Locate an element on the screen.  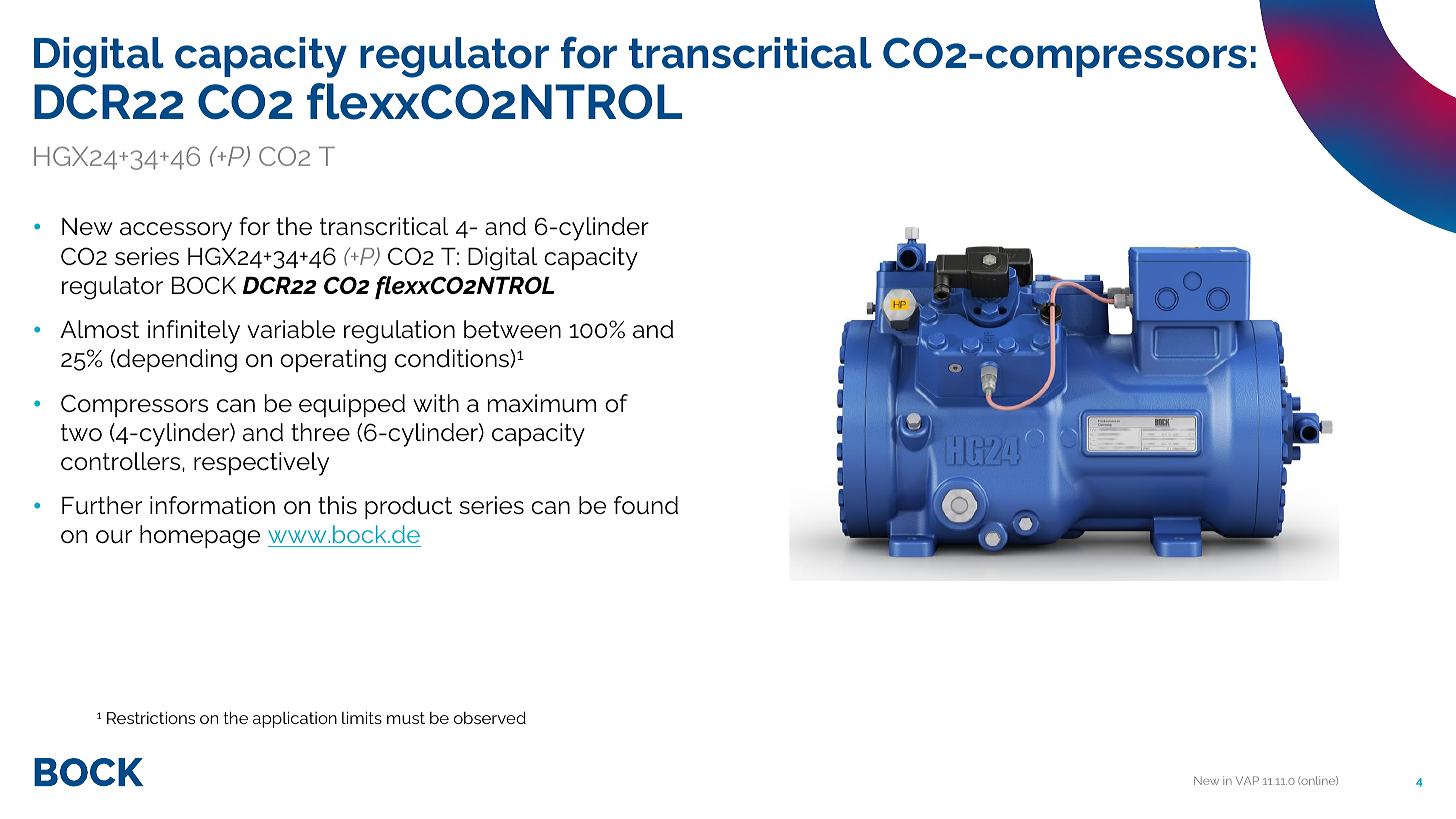
VAP is located at coordinates (1247, 780).
